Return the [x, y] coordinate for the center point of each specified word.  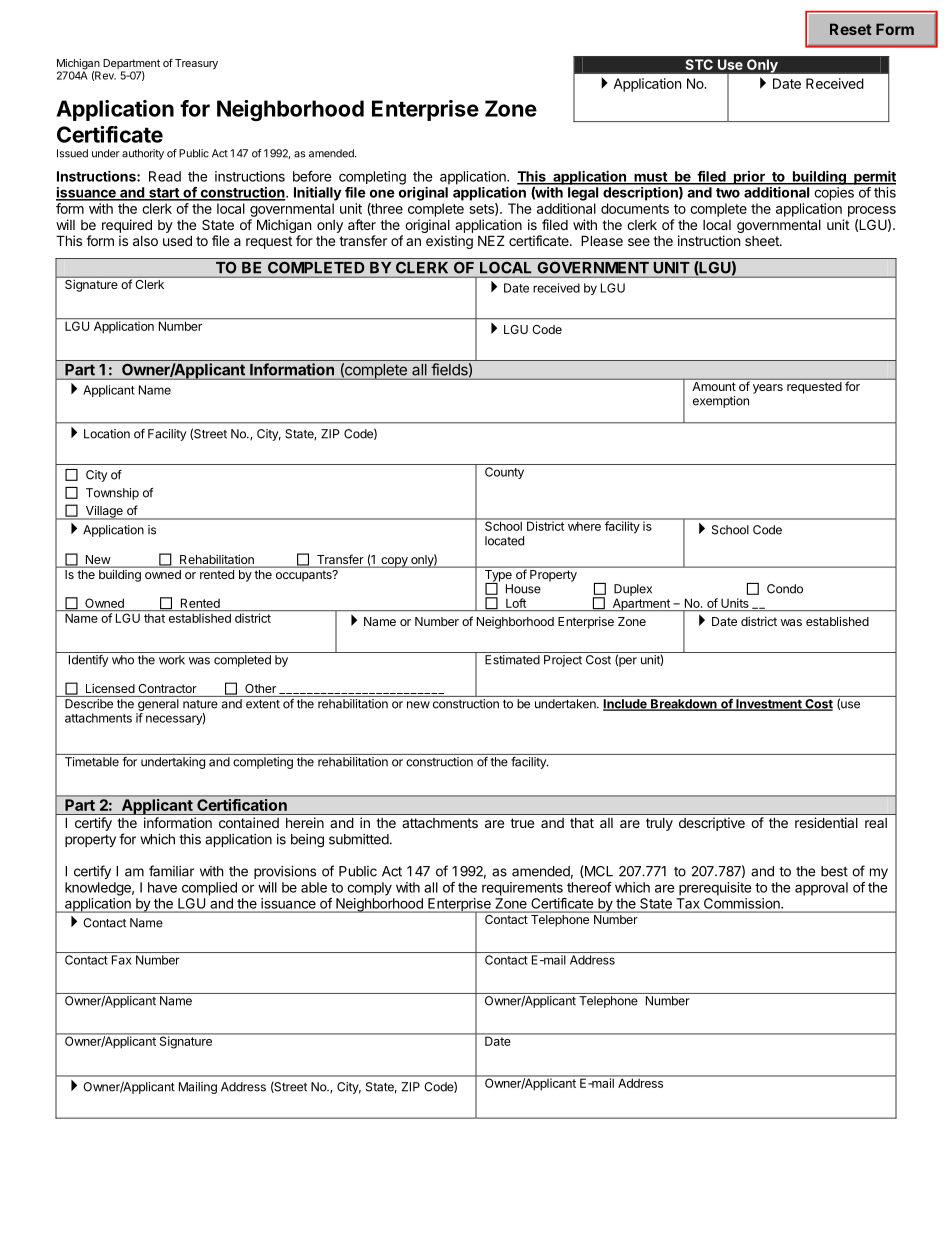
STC [699, 64]
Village [104, 512]
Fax [122, 960]
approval [821, 889]
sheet [763, 241]
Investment [769, 705]
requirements [522, 889]
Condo [785, 589]
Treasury [196, 64]
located [504, 541]
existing [449, 242]
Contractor [167, 688]
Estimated [512, 660]
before [312, 176]
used [177, 240]
